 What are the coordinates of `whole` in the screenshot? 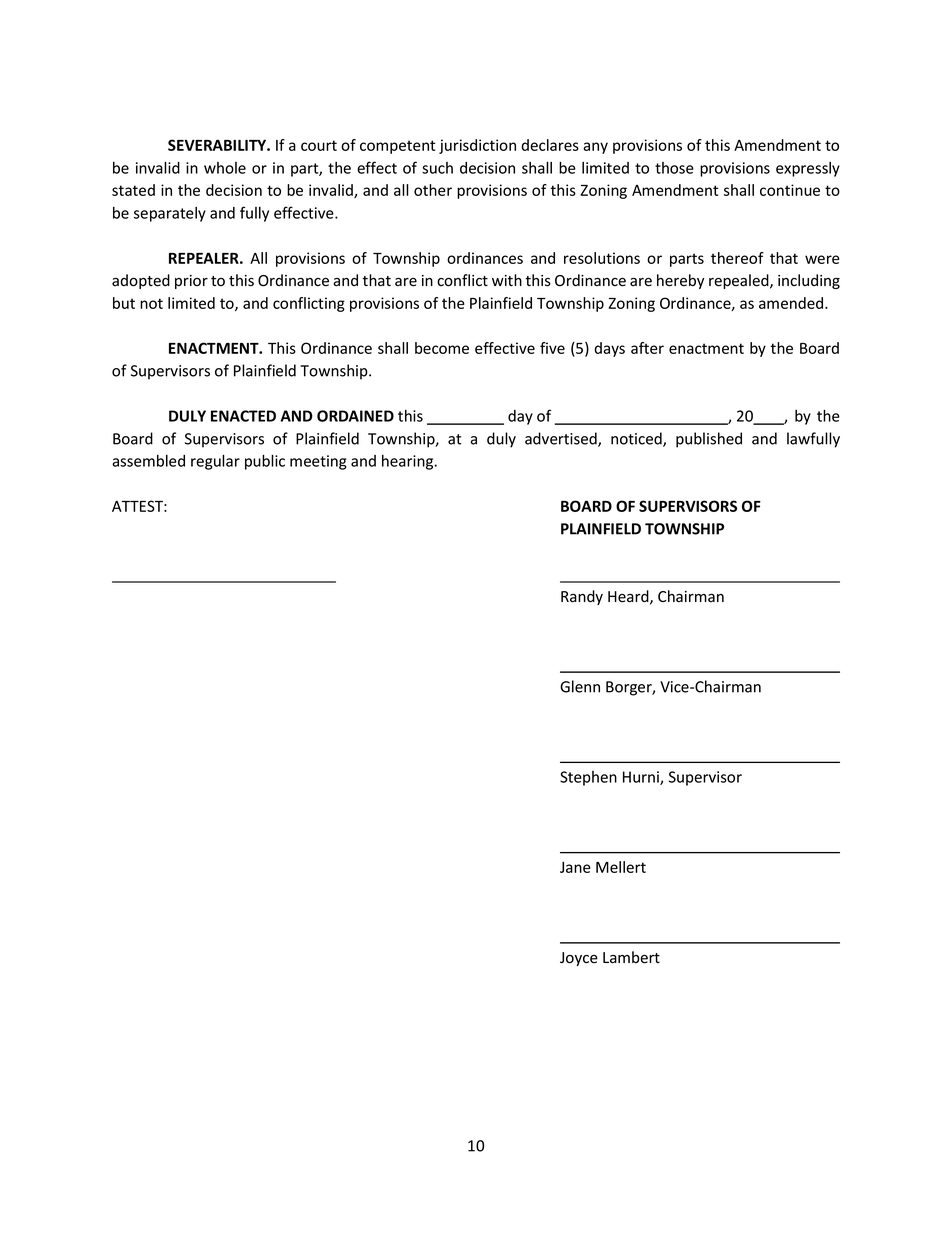 It's located at (225, 168).
